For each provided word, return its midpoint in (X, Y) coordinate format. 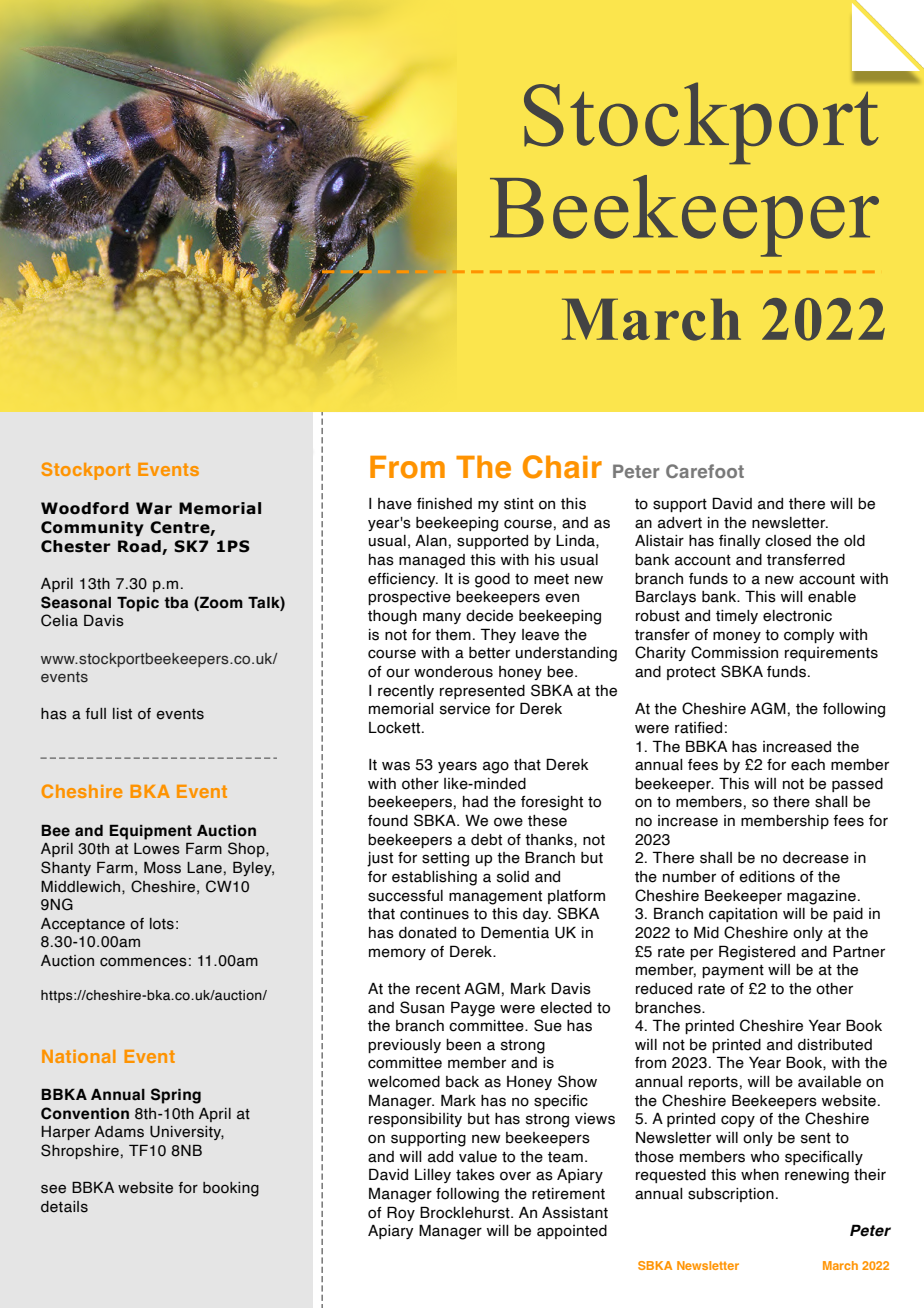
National (79, 1056)
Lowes (157, 849)
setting (445, 859)
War (154, 508)
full (95, 714)
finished (444, 504)
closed (788, 541)
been (463, 1045)
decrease (816, 858)
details (64, 1207)
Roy (401, 1213)
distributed (835, 1045)
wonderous (453, 672)
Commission (734, 652)
